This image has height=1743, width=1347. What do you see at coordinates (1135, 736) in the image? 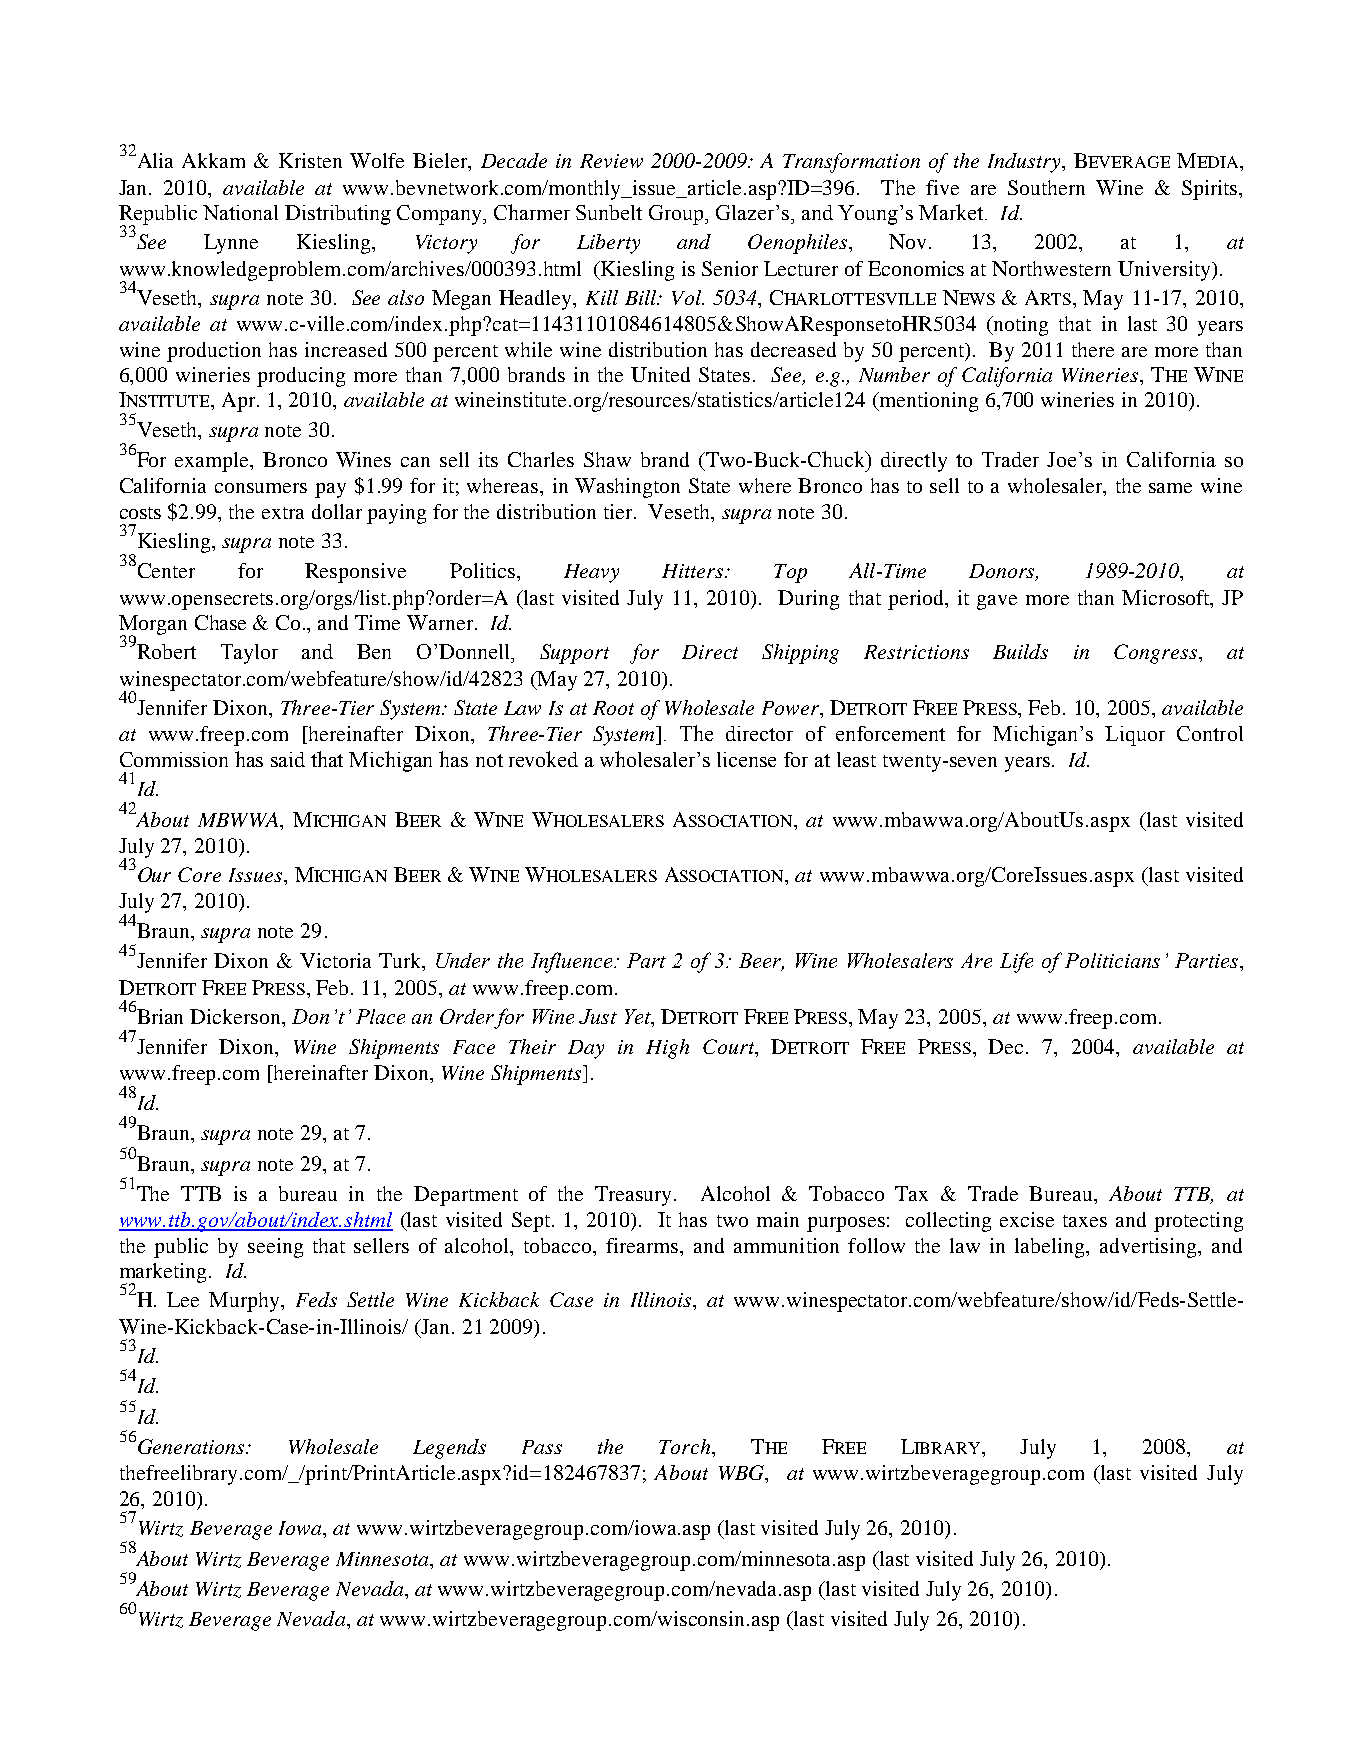
I see `Liquor` at bounding box center [1135, 736].
